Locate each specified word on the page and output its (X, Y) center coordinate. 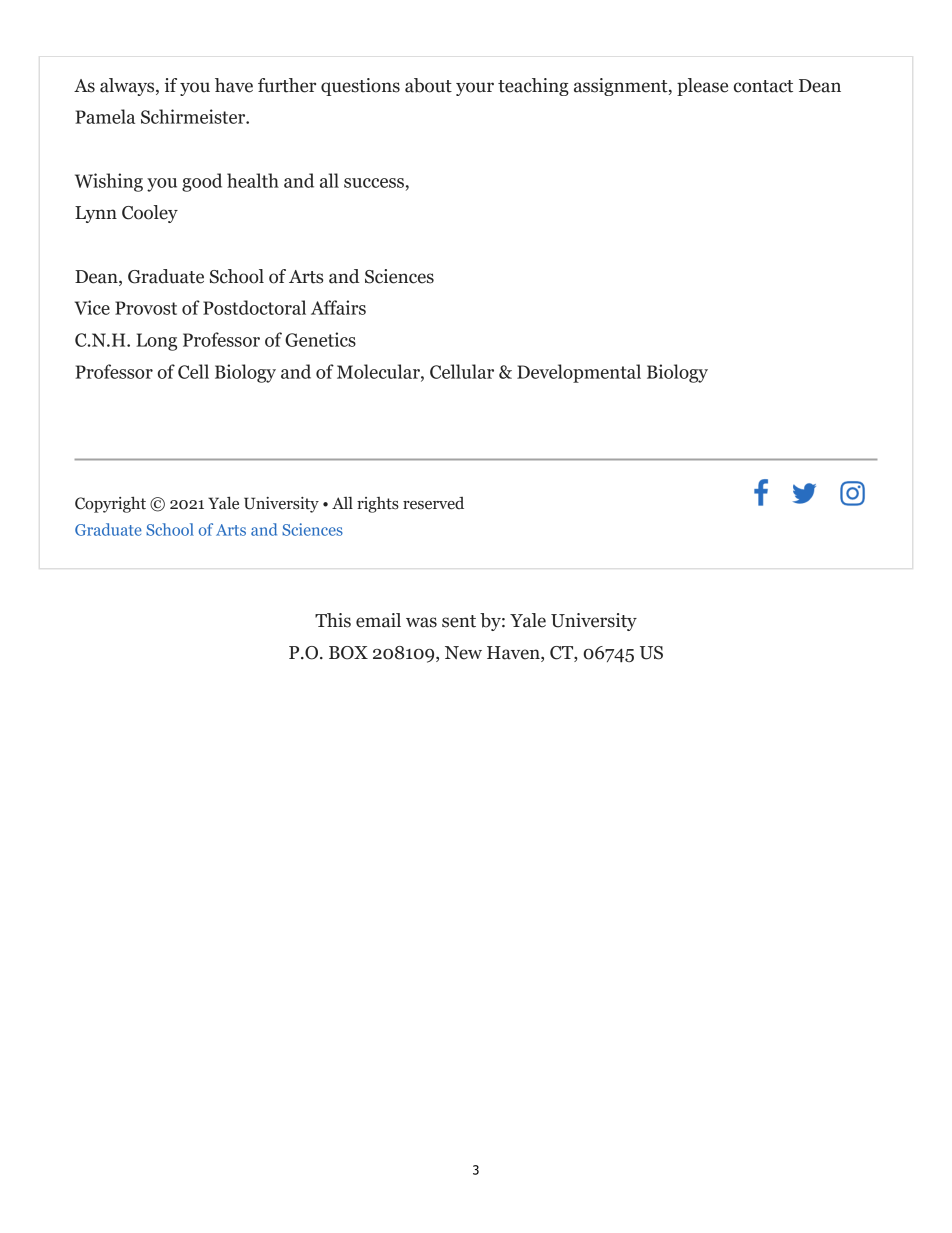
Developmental (579, 373)
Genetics (320, 339)
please (702, 87)
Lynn (96, 214)
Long (156, 342)
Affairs (338, 307)
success (374, 183)
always (128, 87)
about (428, 85)
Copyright (110, 504)
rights (378, 505)
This (333, 620)
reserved (433, 503)
